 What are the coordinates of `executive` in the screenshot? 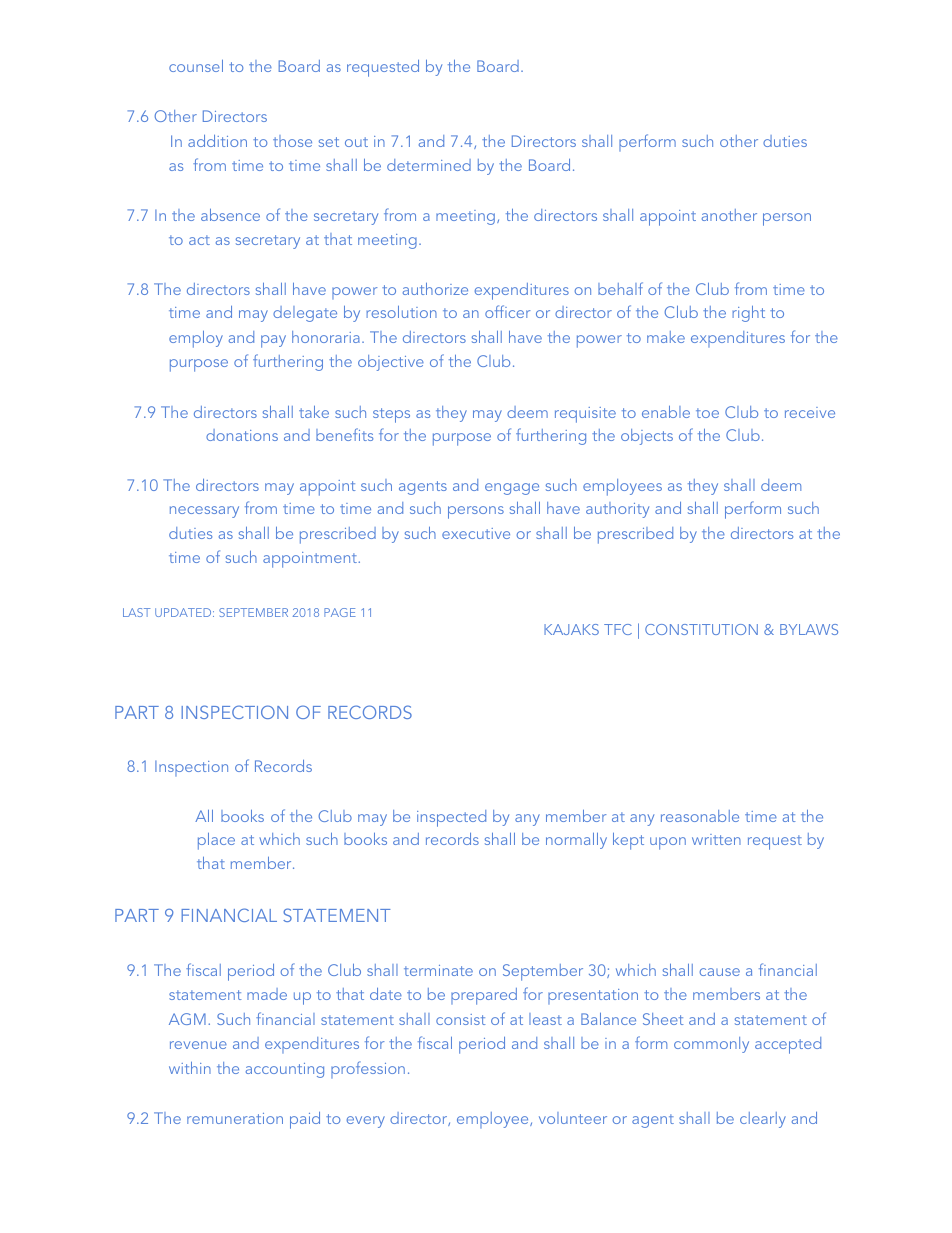 It's located at (476, 533).
